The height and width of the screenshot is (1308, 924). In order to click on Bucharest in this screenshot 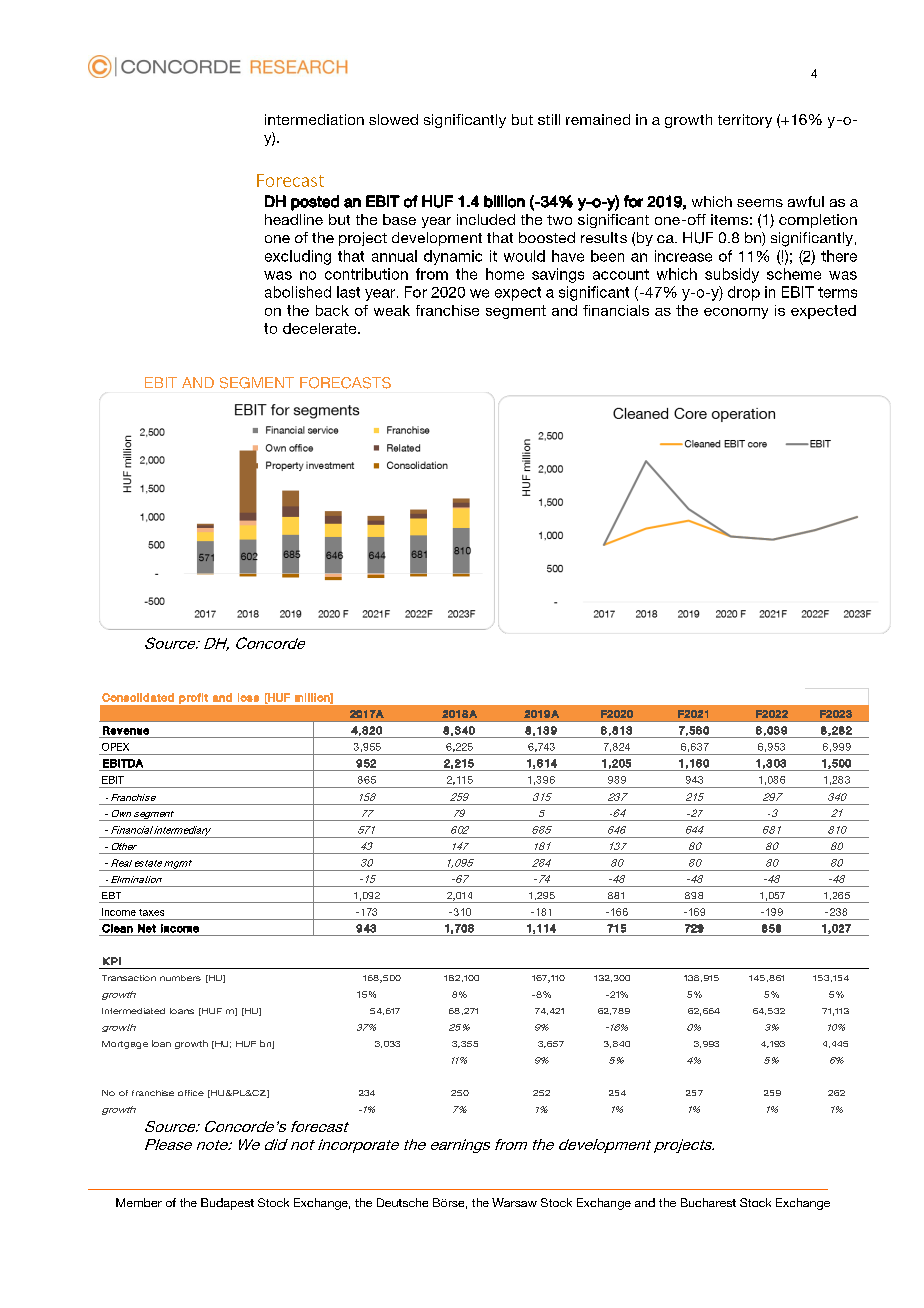, I will do `click(708, 1202)`.
